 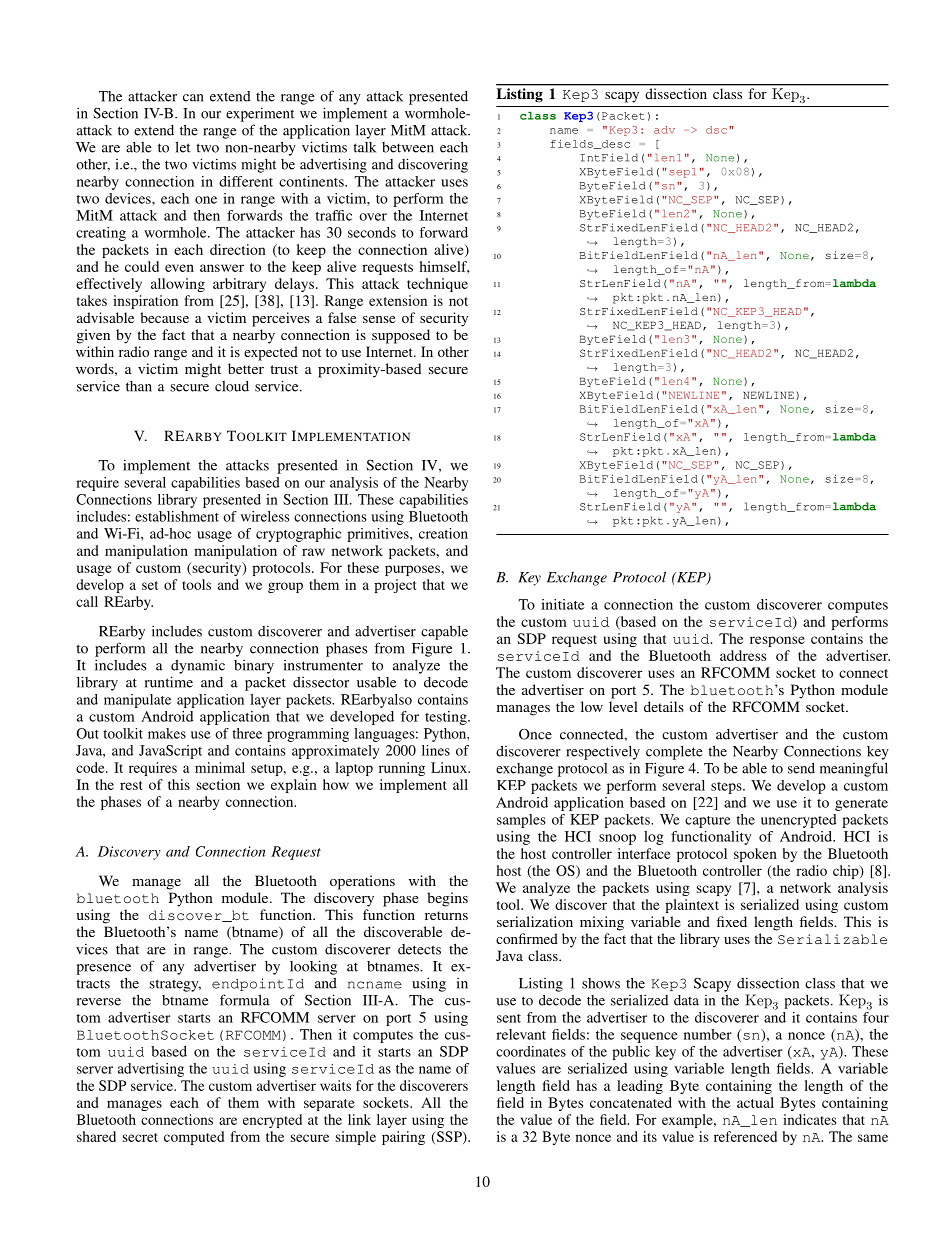 I want to click on can, so click(x=193, y=98).
